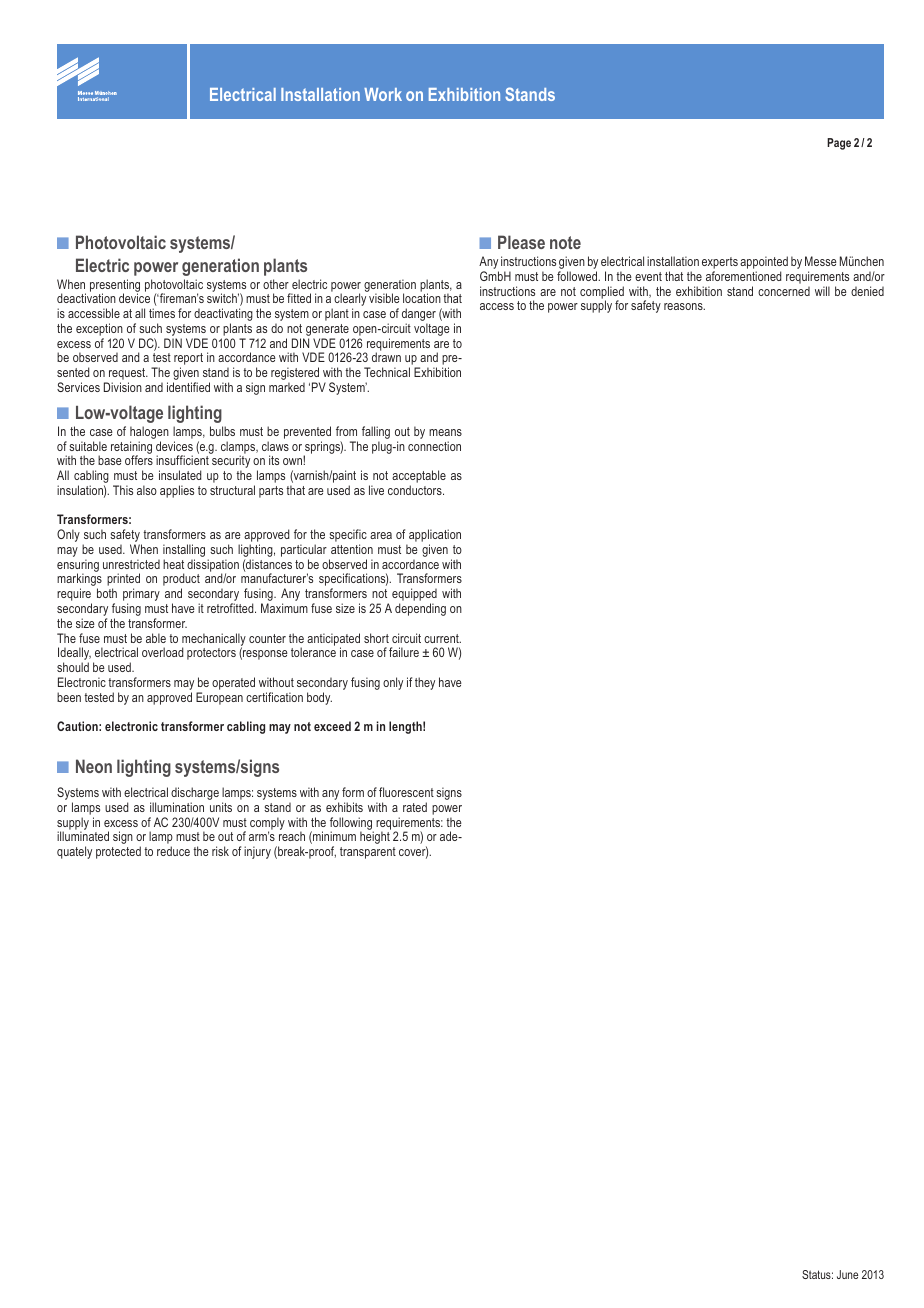 The height and width of the screenshot is (1308, 924). What do you see at coordinates (839, 144) in the screenshot?
I see `Page` at bounding box center [839, 144].
